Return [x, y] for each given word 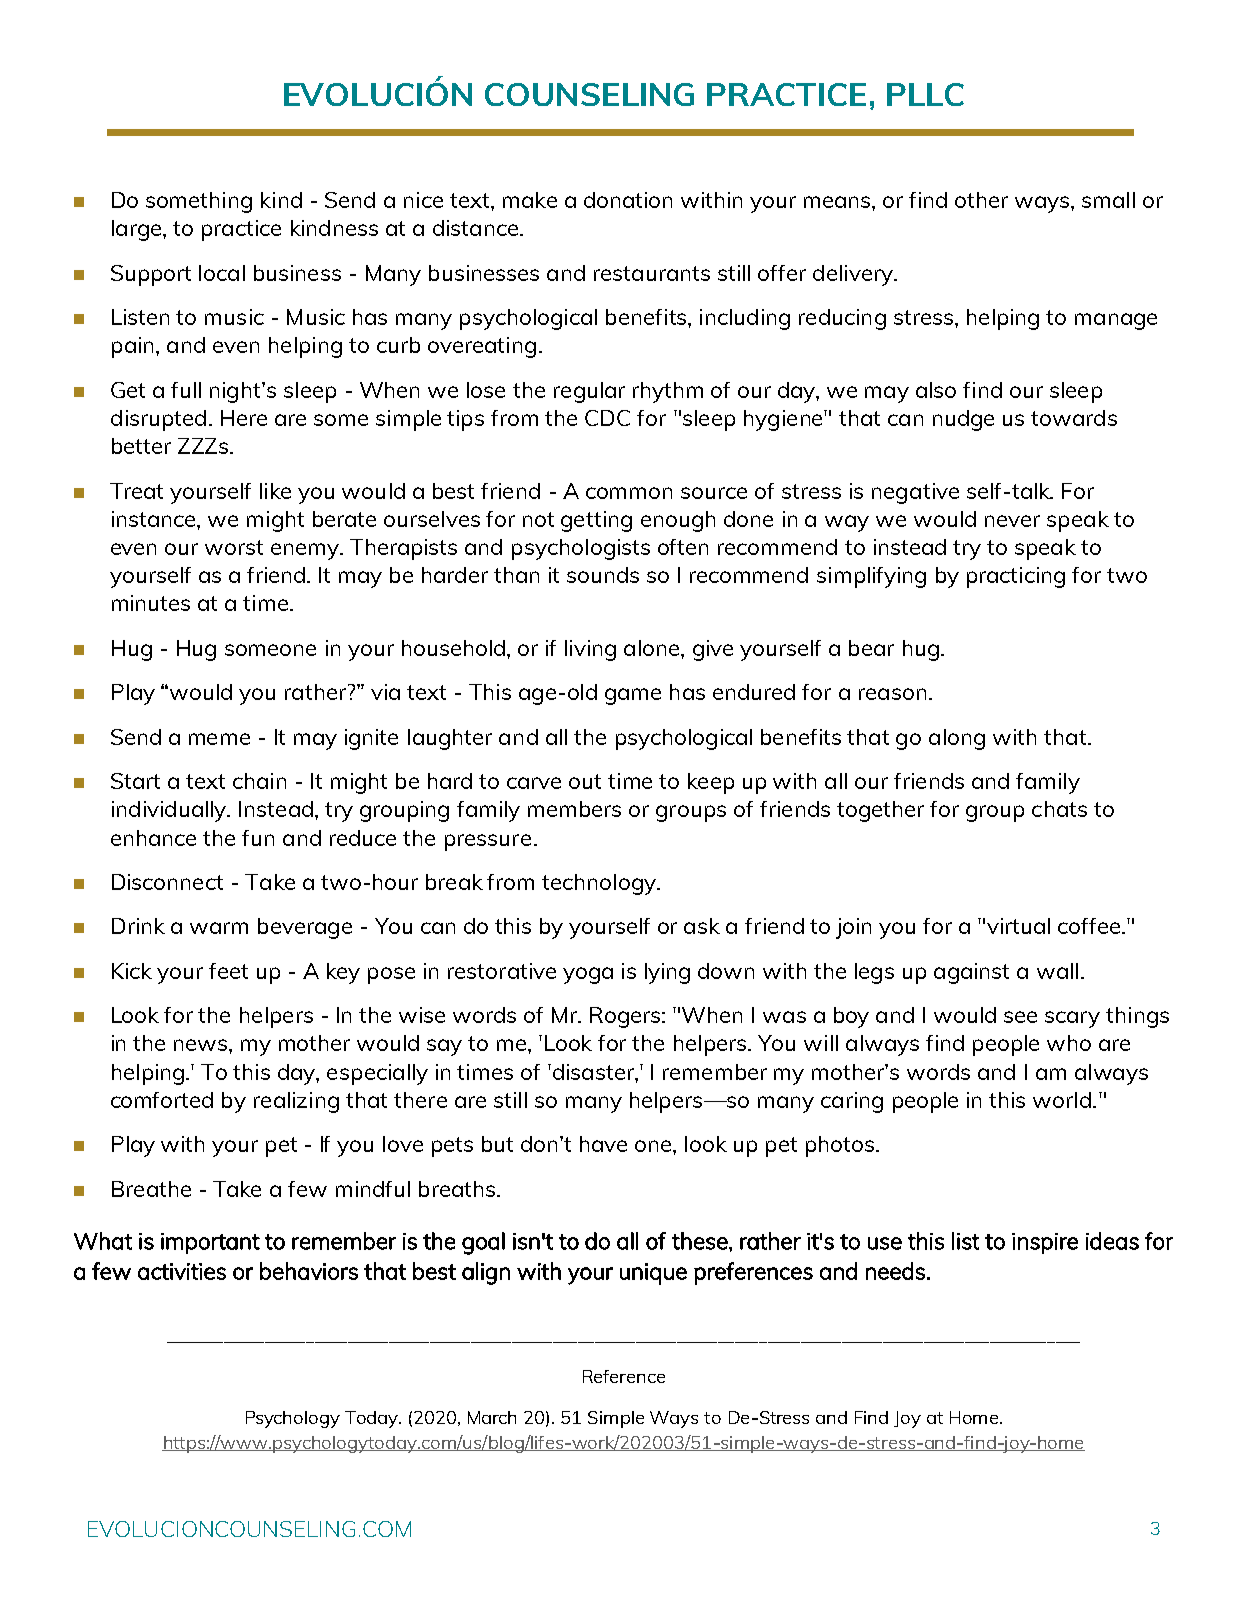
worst [234, 547]
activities [182, 1271]
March [492, 1417]
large [138, 230]
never [1012, 521]
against [971, 973]
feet [228, 971]
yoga [588, 975]
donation [628, 200]
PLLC [925, 94]
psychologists [581, 549]
